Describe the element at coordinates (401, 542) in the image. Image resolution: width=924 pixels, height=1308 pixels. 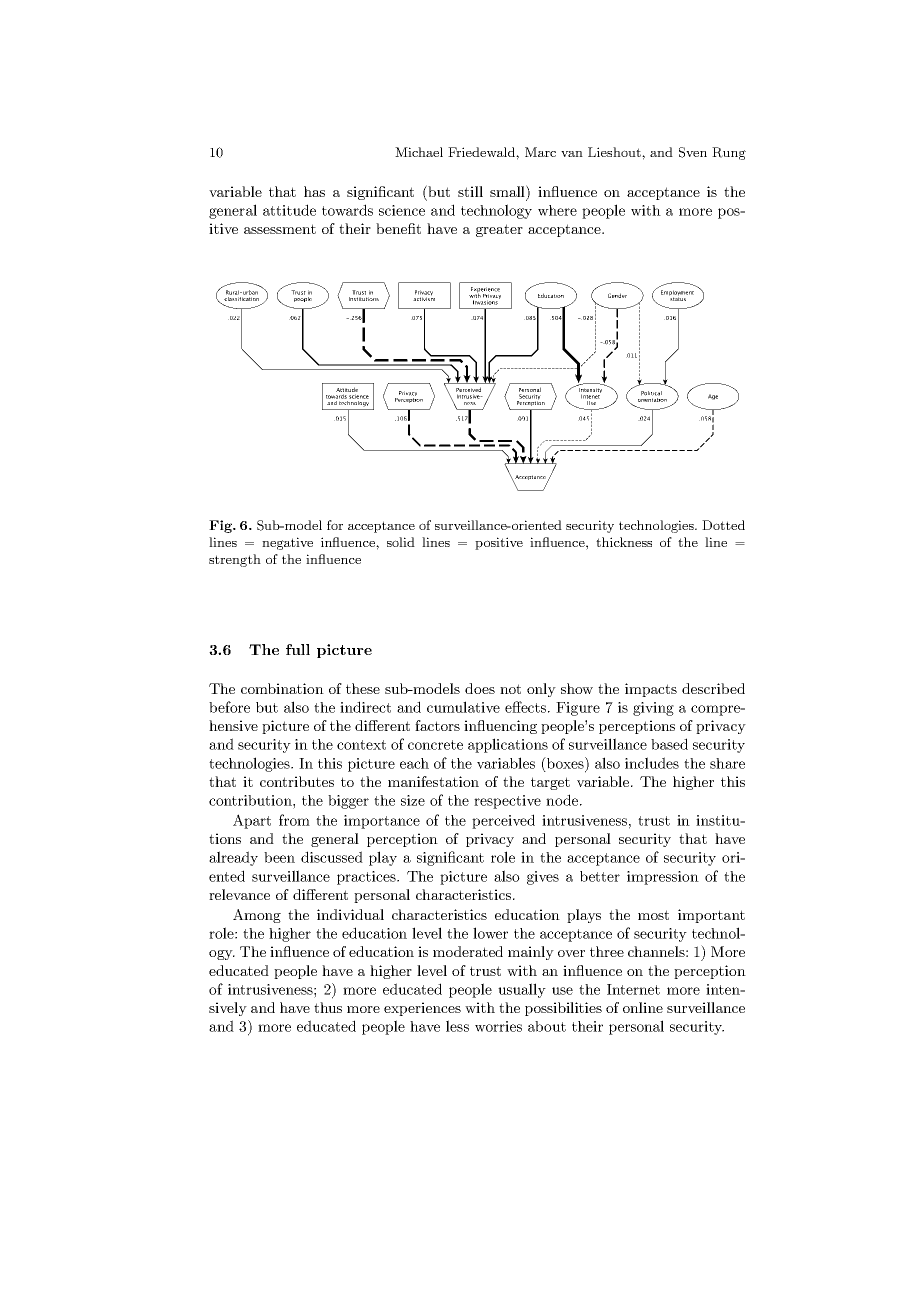
I see `solid` at that location.
